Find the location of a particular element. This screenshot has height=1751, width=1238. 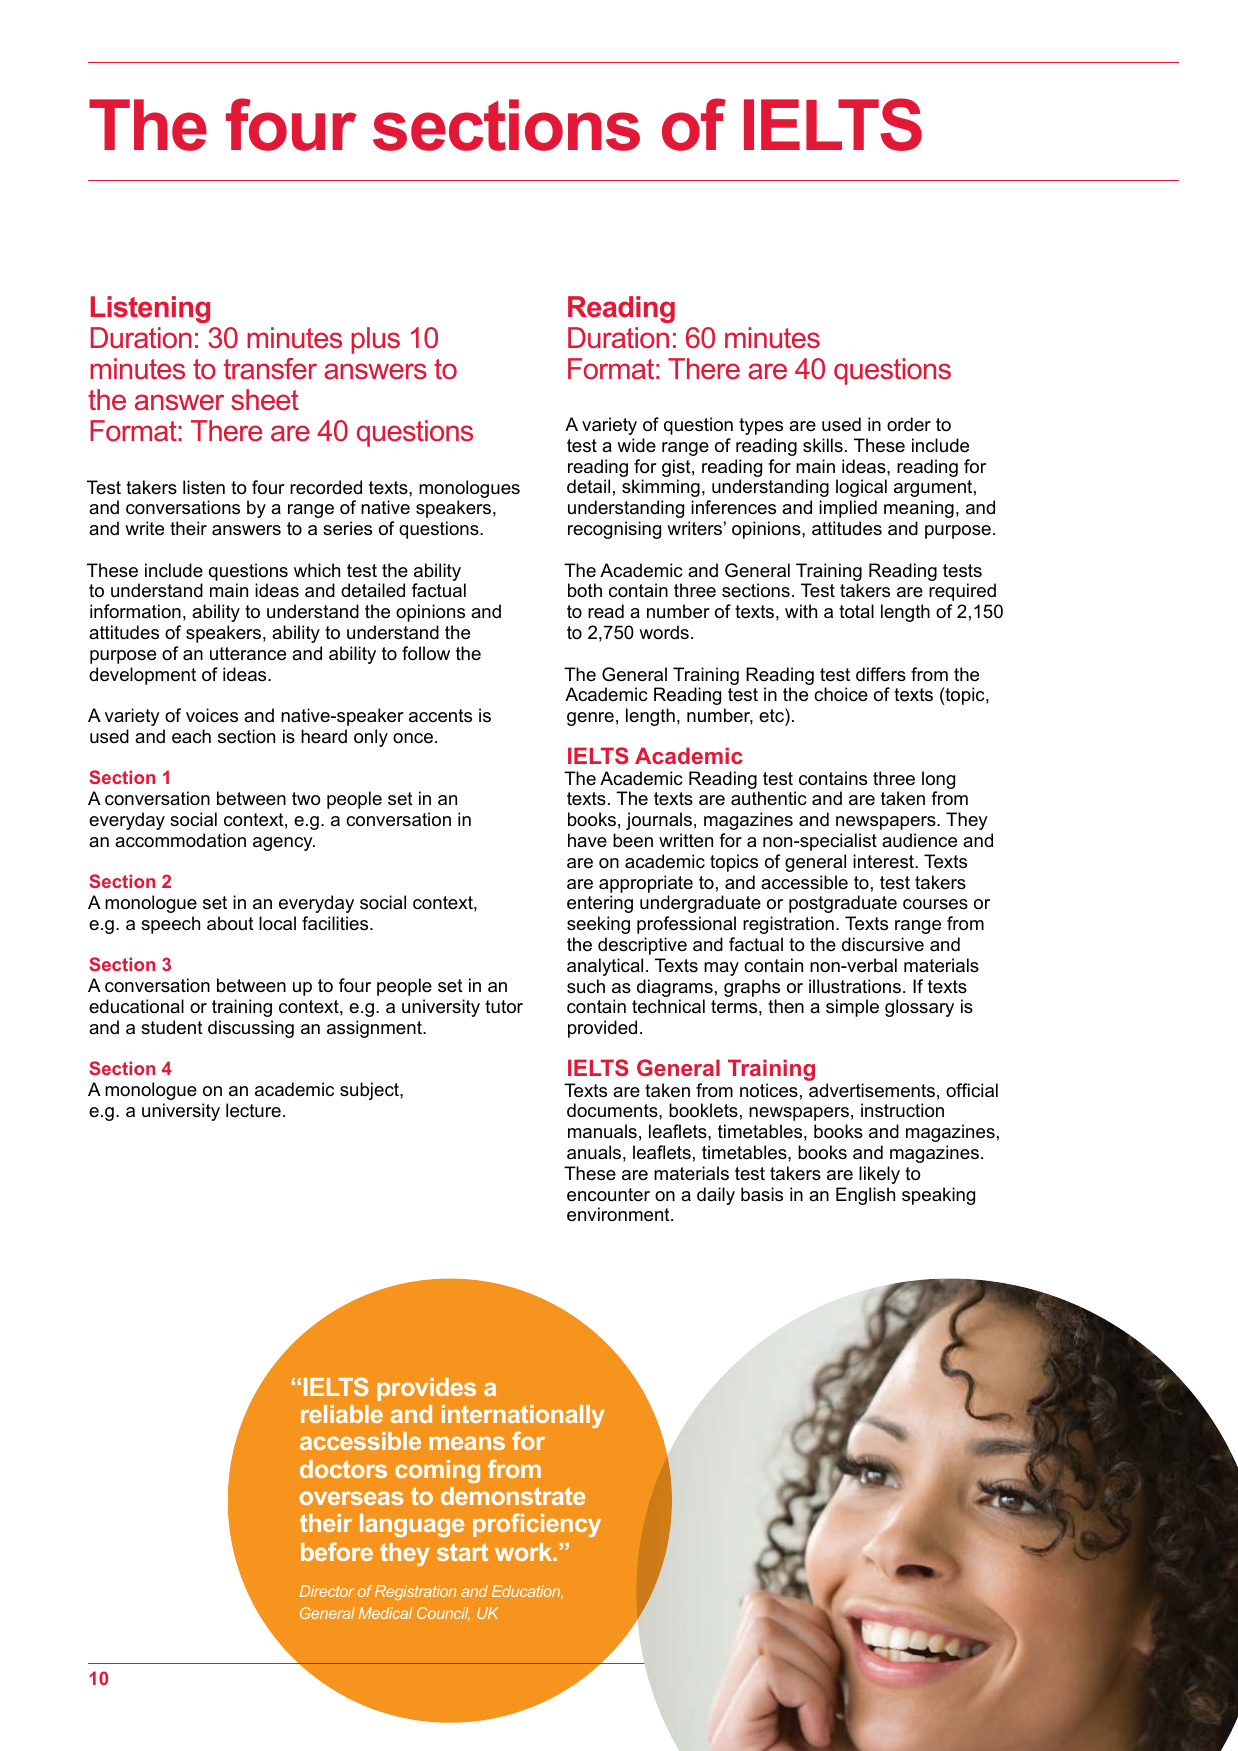

wide is located at coordinates (636, 445).
